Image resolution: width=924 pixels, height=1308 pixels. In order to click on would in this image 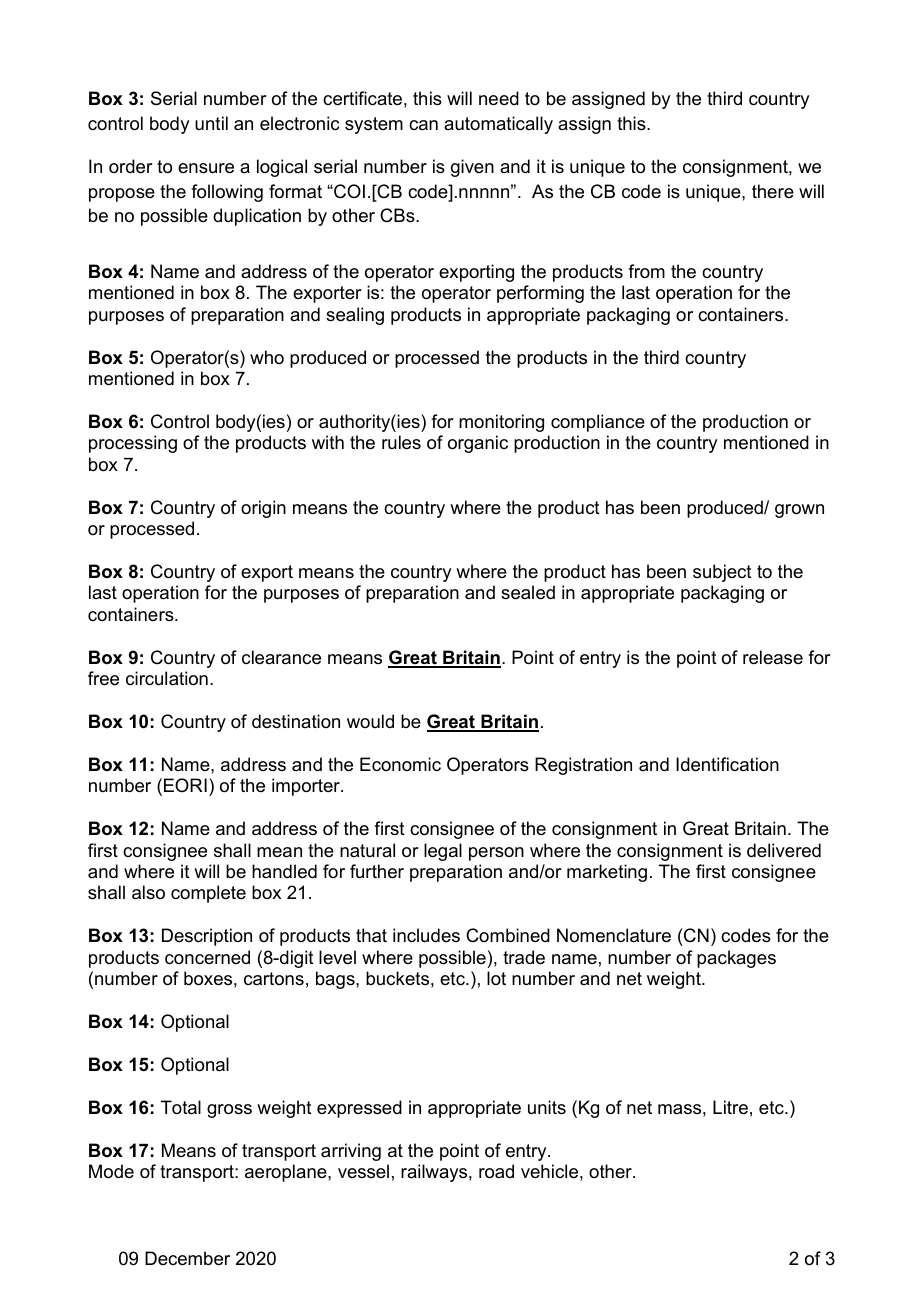, I will do `click(370, 721)`.
